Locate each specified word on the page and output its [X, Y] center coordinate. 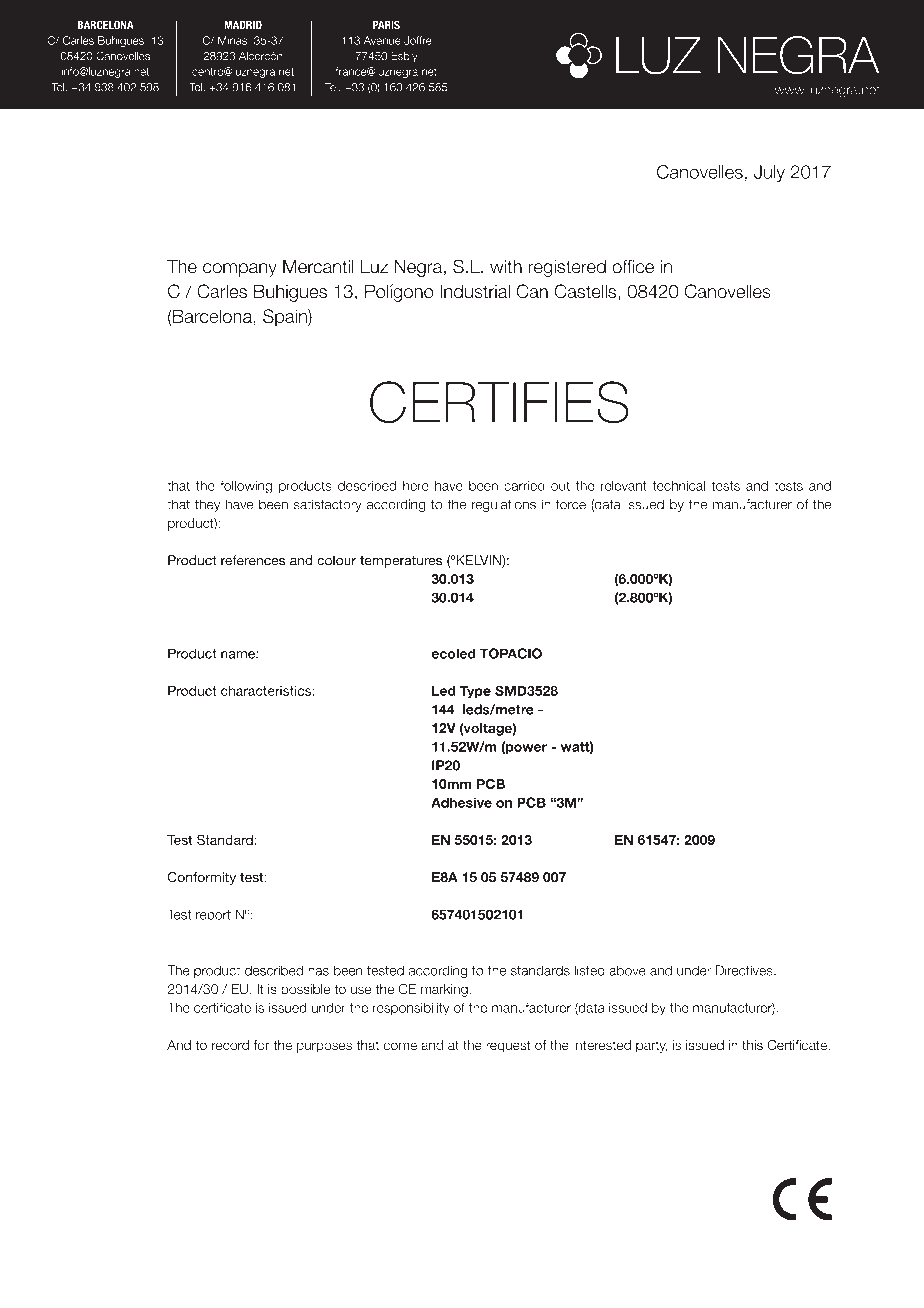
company [240, 270]
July [769, 173]
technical [678, 485]
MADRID [243, 25]
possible [305, 990]
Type [475, 692]
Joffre [418, 40]
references [253, 560]
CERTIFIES [499, 402]
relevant [624, 486]
